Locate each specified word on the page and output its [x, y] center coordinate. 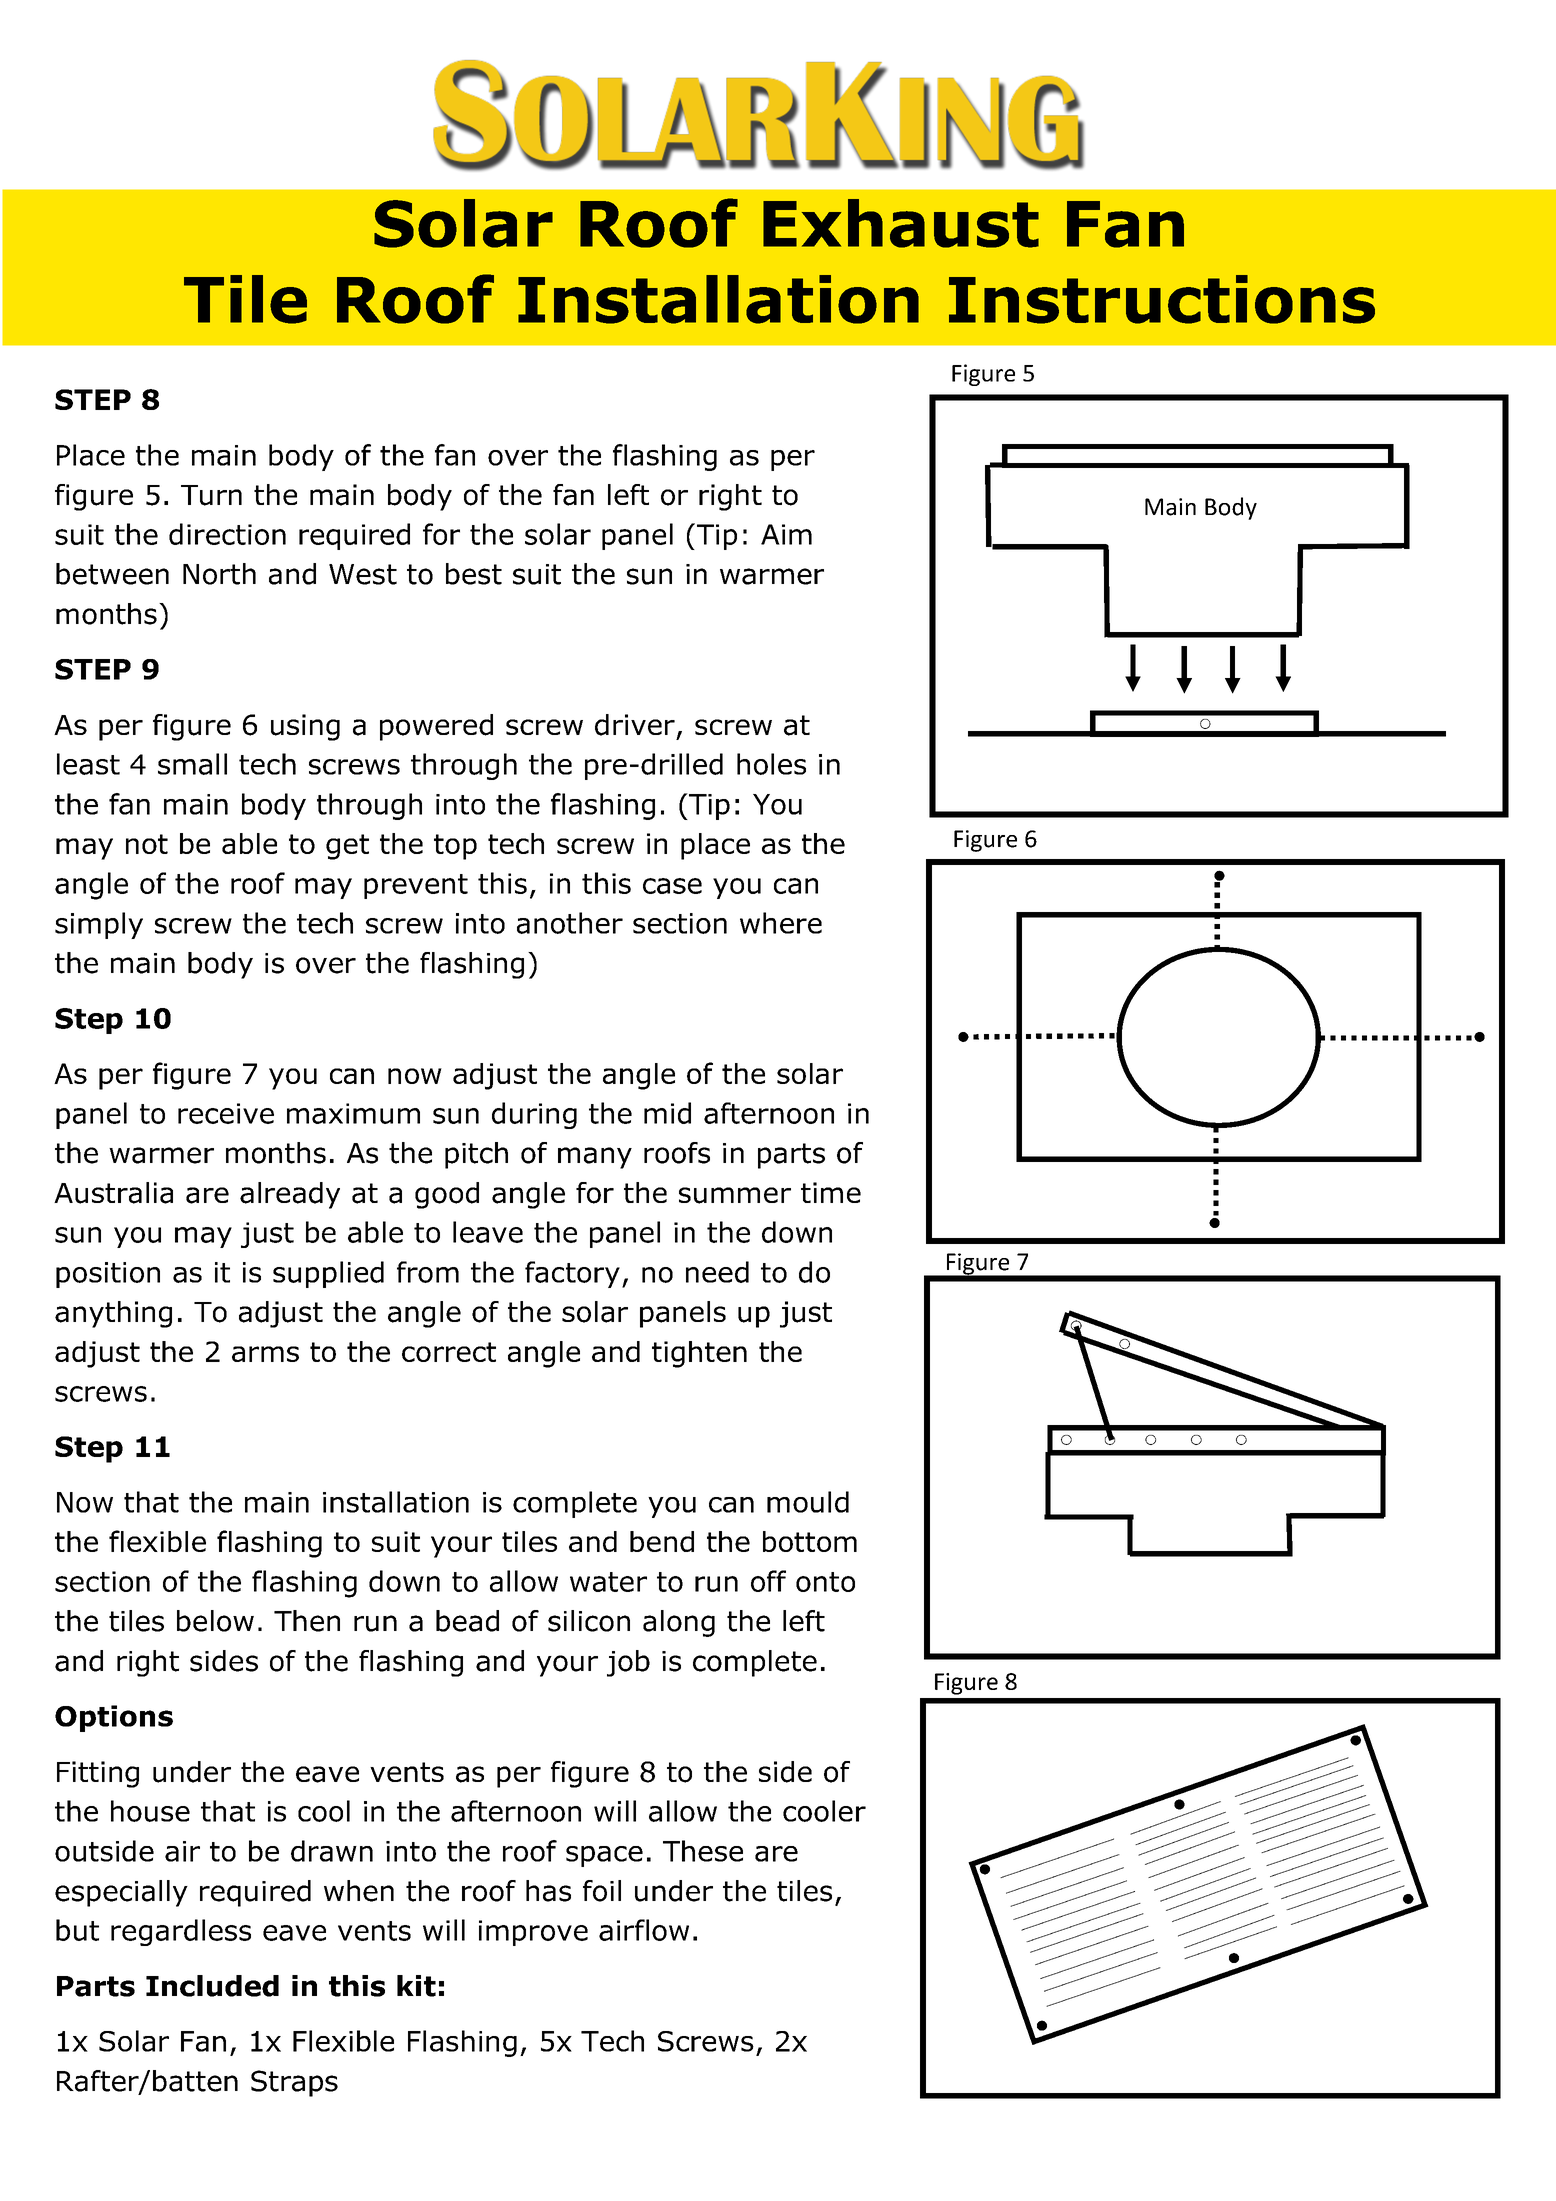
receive [226, 1113]
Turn [211, 495]
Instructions [1162, 299]
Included [212, 1986]
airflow [644, 1930]
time [831, 1192]
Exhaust [901, 223]
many [595, 1158]
